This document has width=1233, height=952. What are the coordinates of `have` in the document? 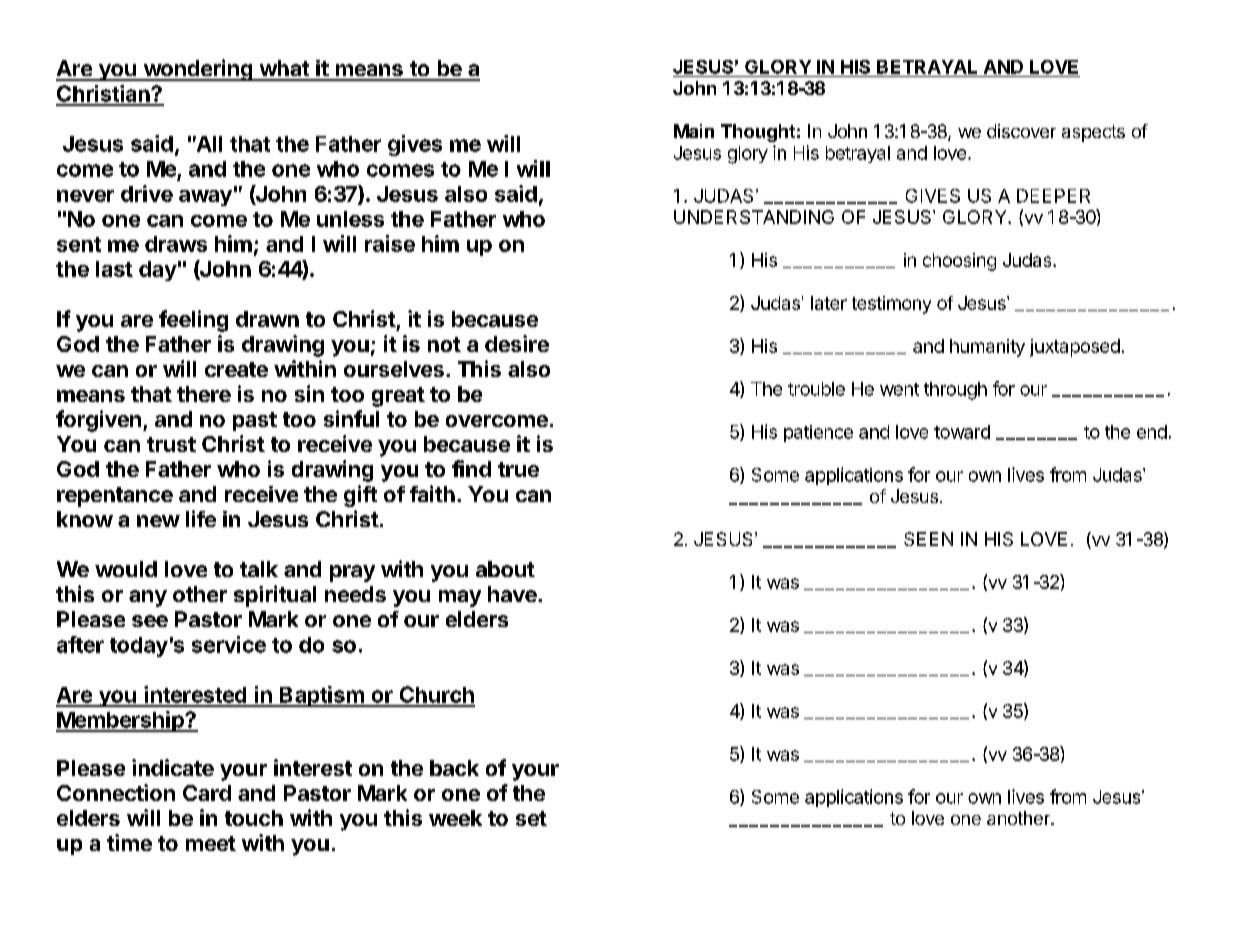 It's located at (512, 594).
